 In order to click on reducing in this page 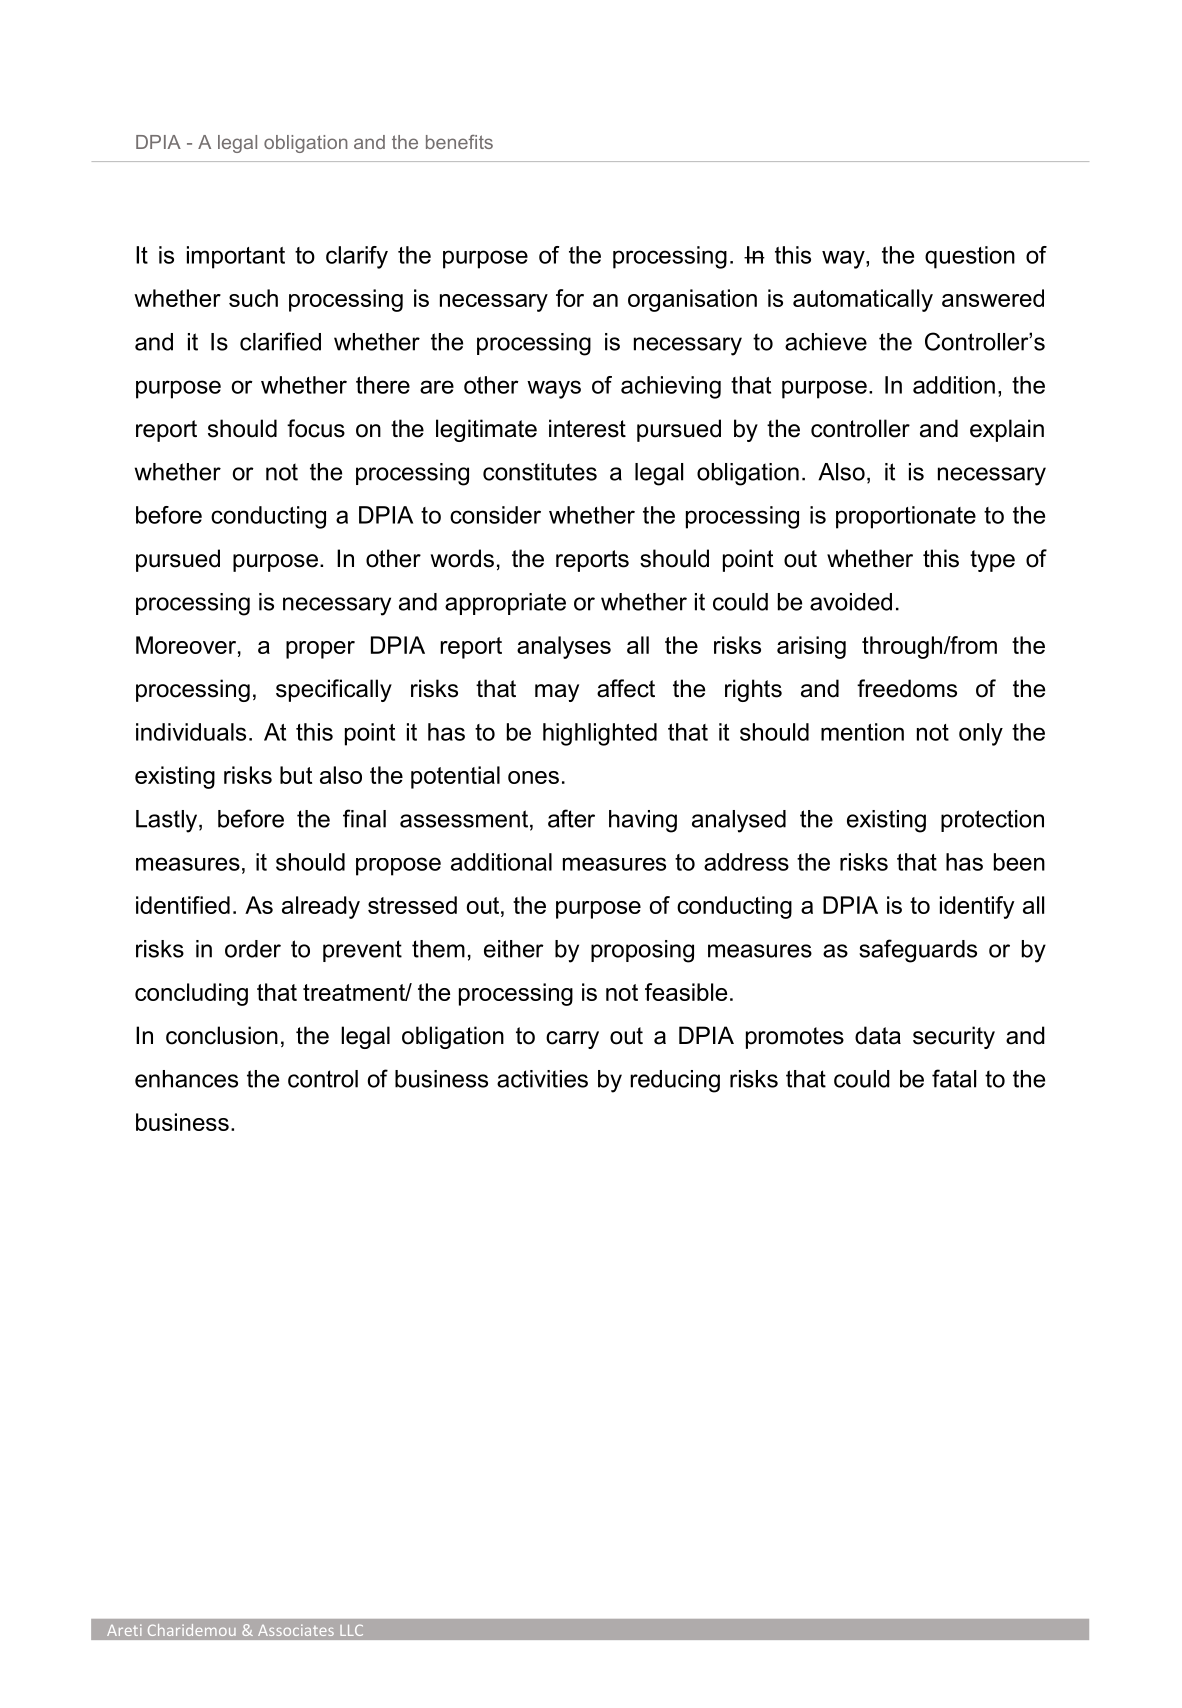, I will do `click(675, 1081)`.
